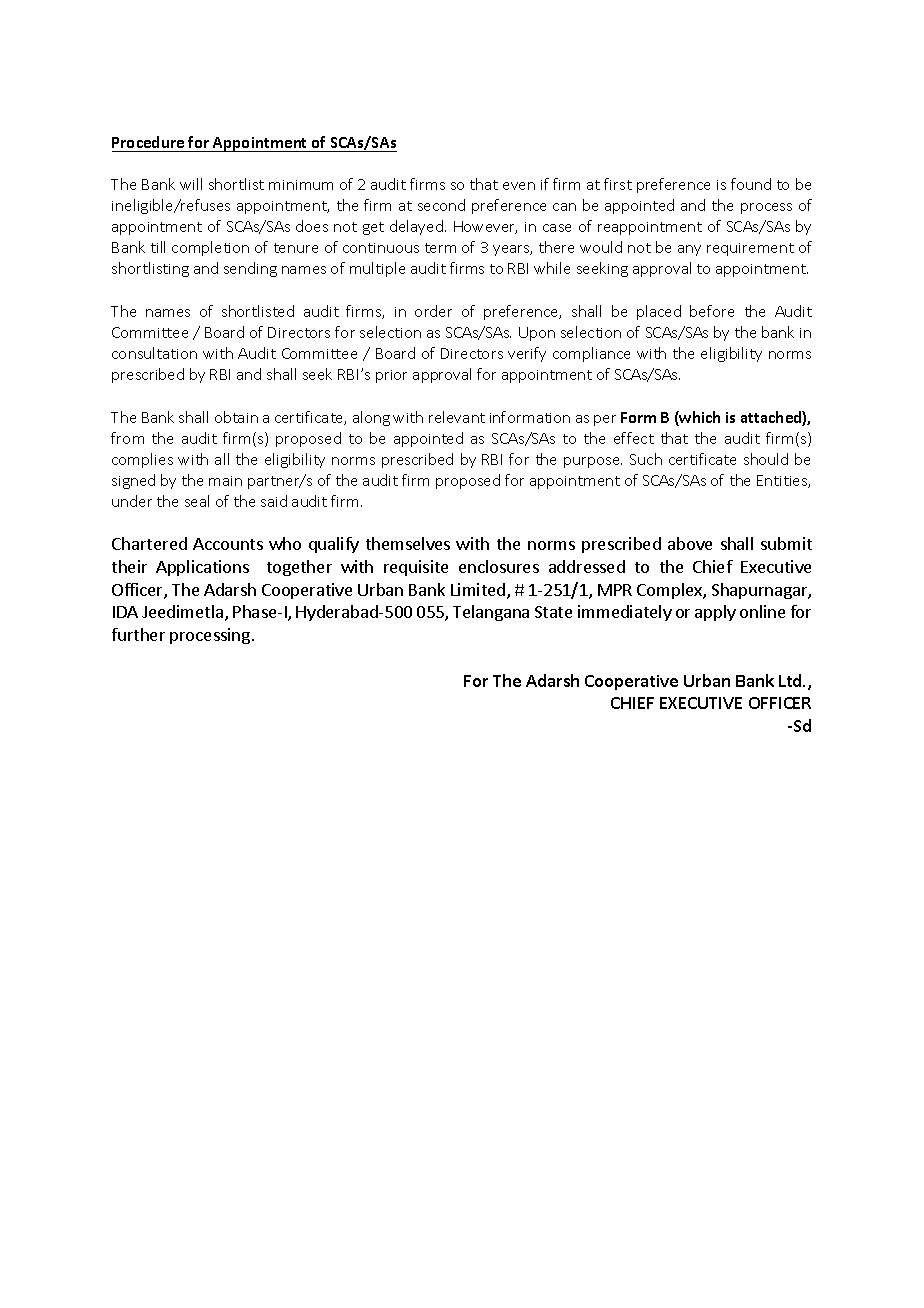 This document has width=924, height=1308. I want to click on sending, so click(250, 269).
